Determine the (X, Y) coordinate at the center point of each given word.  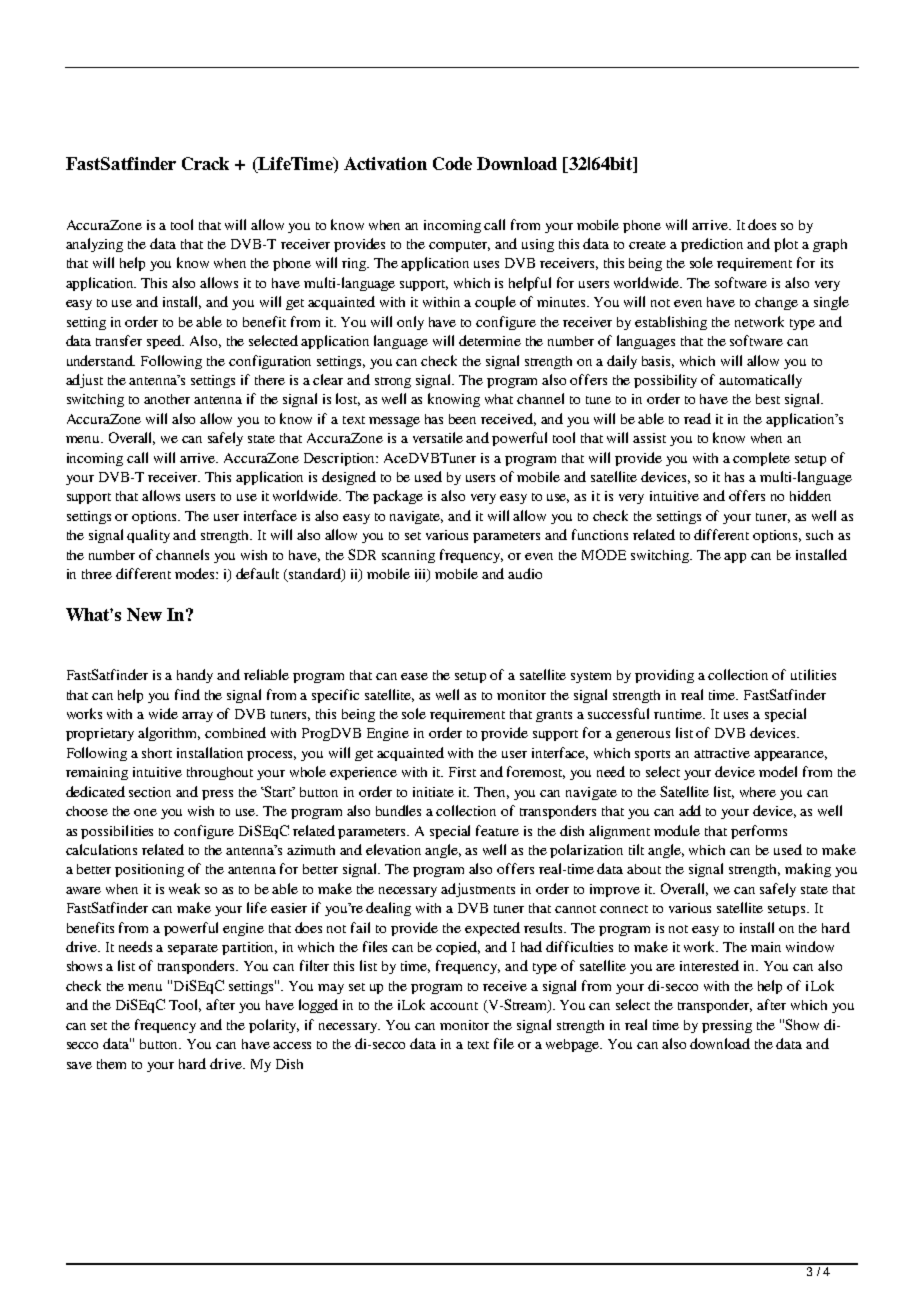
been (462, 419)
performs (759, 832)
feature (497, 830)
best (768, 399)
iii (422, 575)
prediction (712, 245)
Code (452, 163)
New (144, 614)
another (167, 399)
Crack (205, 163)
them (111, 1064)
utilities (813, 674)
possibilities (117, 832)
